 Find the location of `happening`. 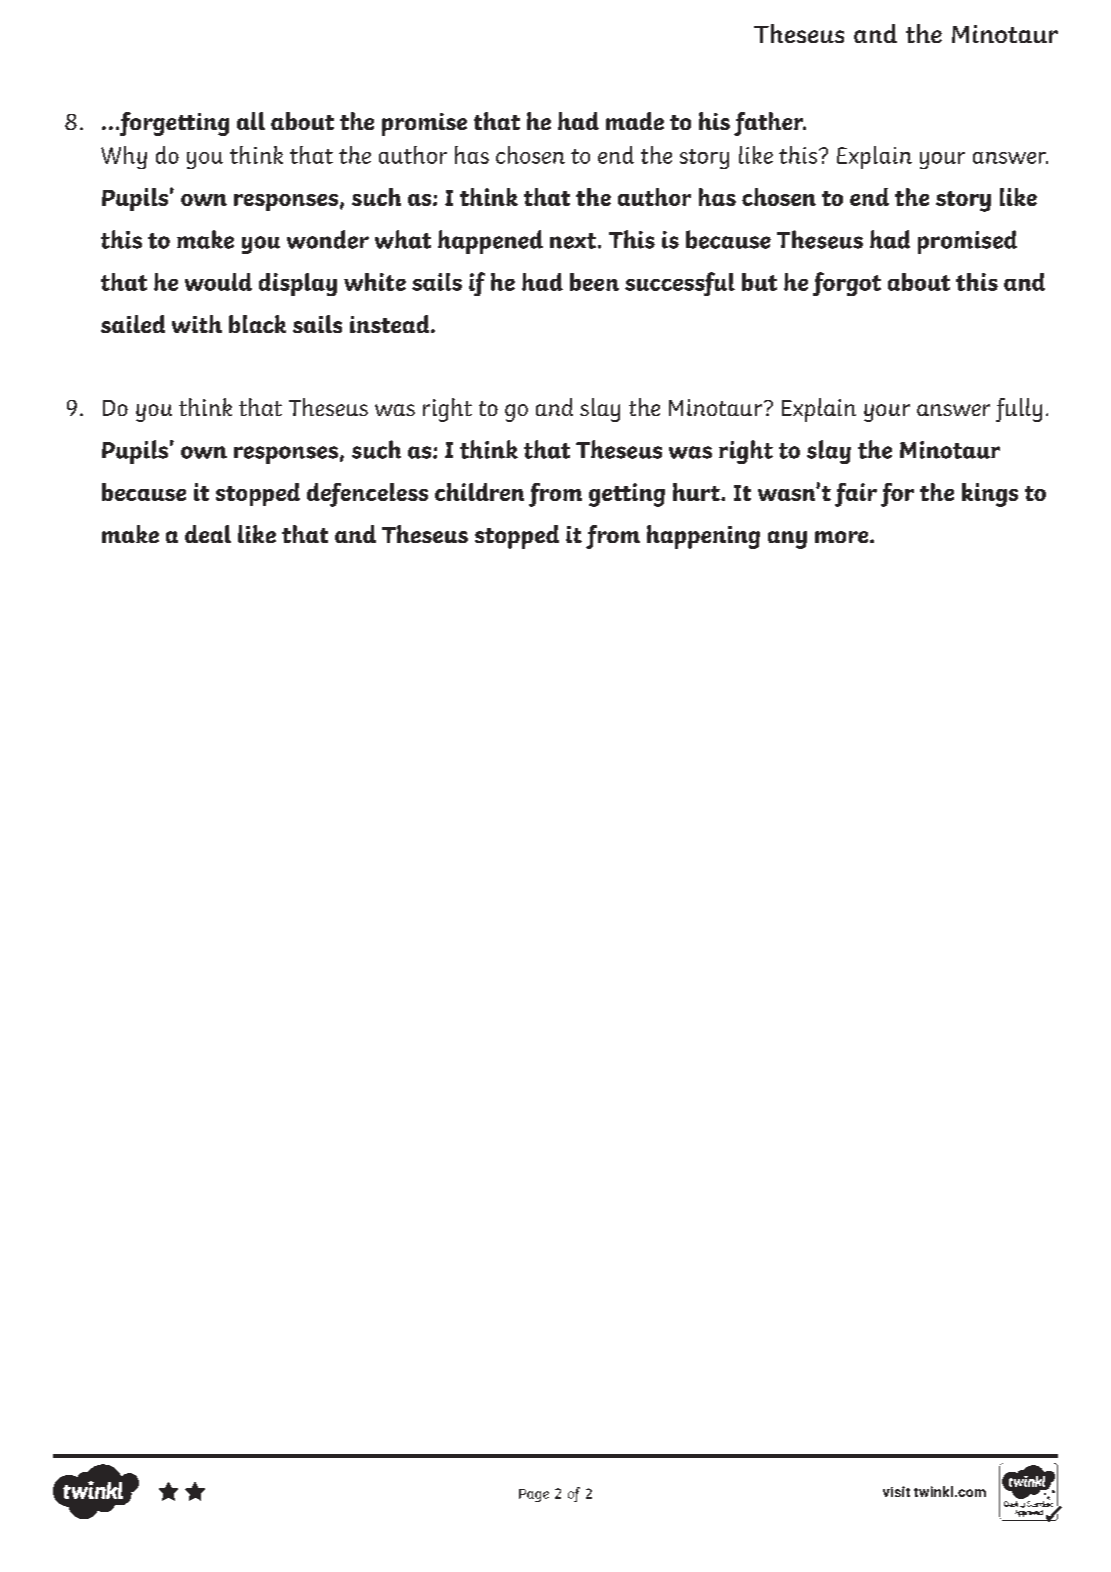

happening is located at coordinates (703, 537).
